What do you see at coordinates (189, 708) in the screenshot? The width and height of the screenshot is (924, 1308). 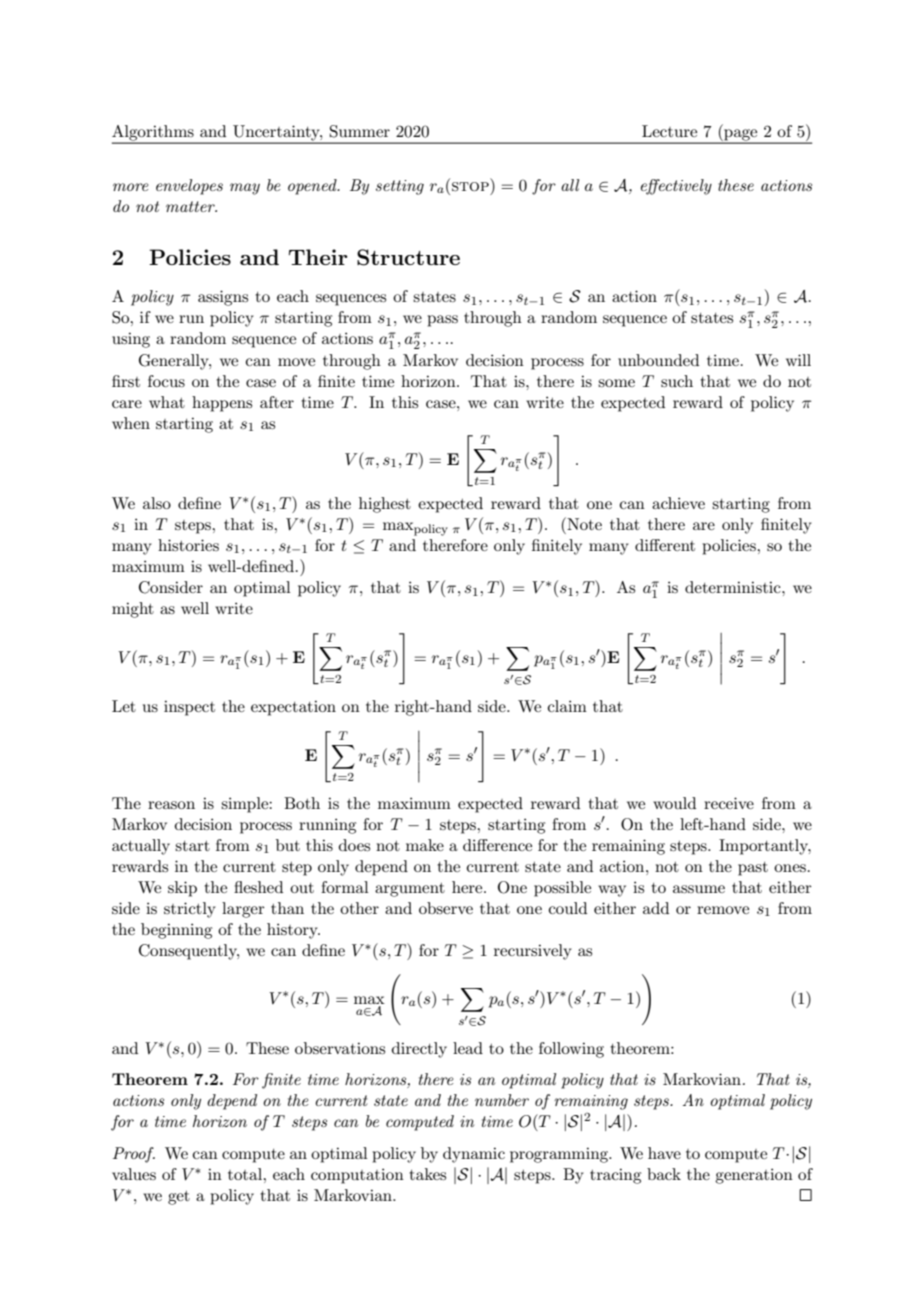 I see `inspect` at bounding box center [189, 708].
